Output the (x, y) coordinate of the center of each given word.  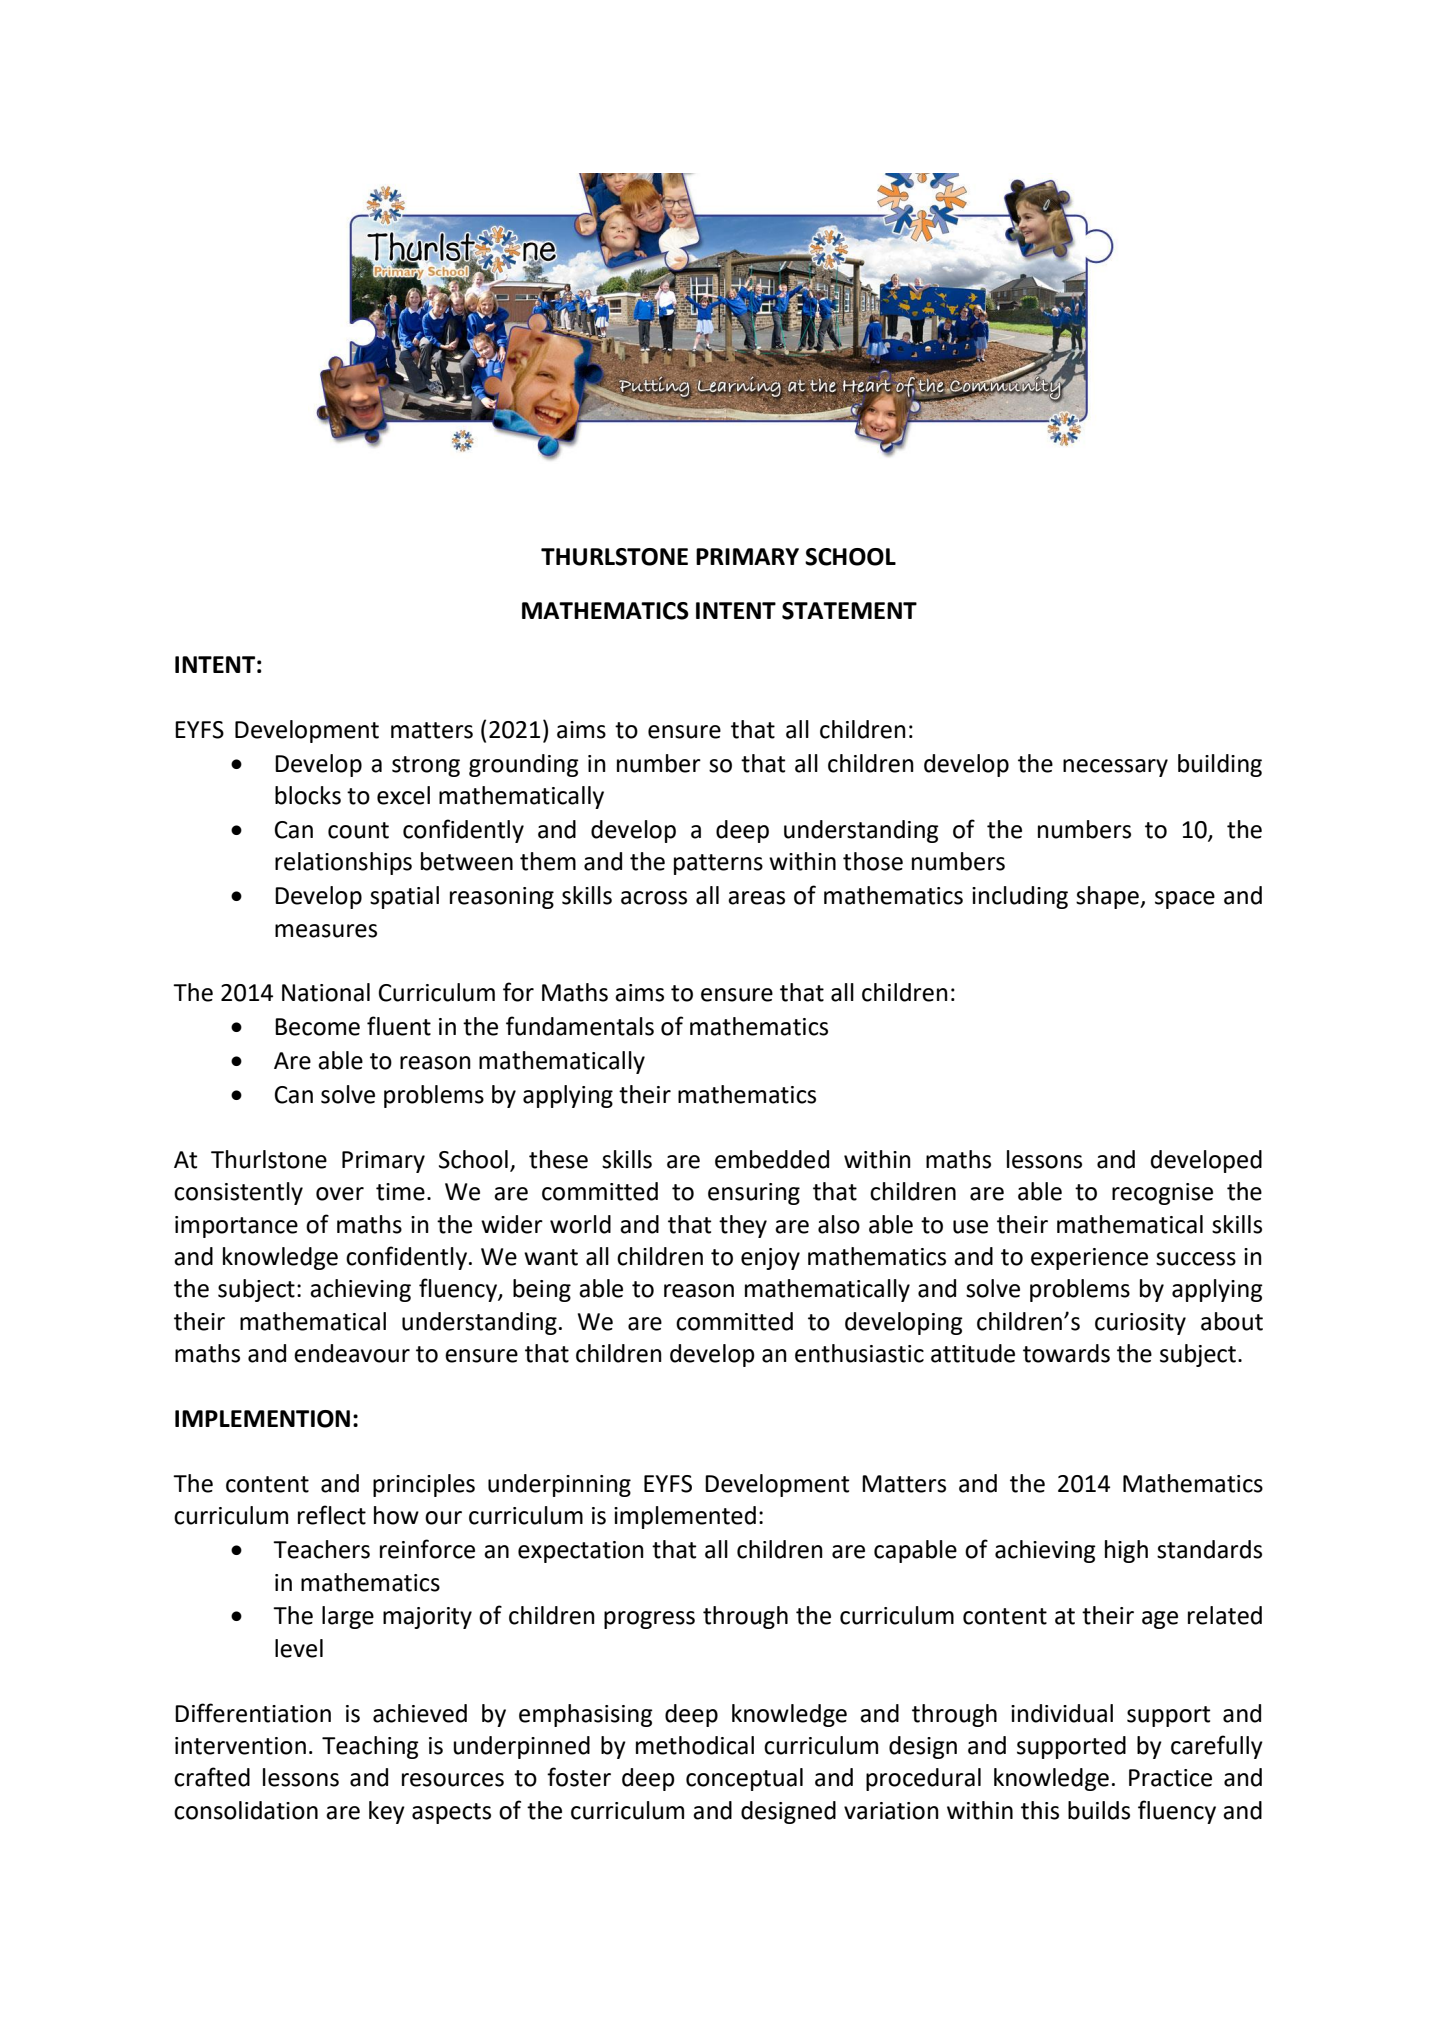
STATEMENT (849, 611)
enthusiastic (859, 1353)
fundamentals (580, 1026)
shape (1108, 897)
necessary (1115, 768)
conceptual (744, 1779)
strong (426, 766)
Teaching (370, 1747)
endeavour (352, 1353)
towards (1066, 1353)
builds (1099, 1810)
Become (317, 1027)
